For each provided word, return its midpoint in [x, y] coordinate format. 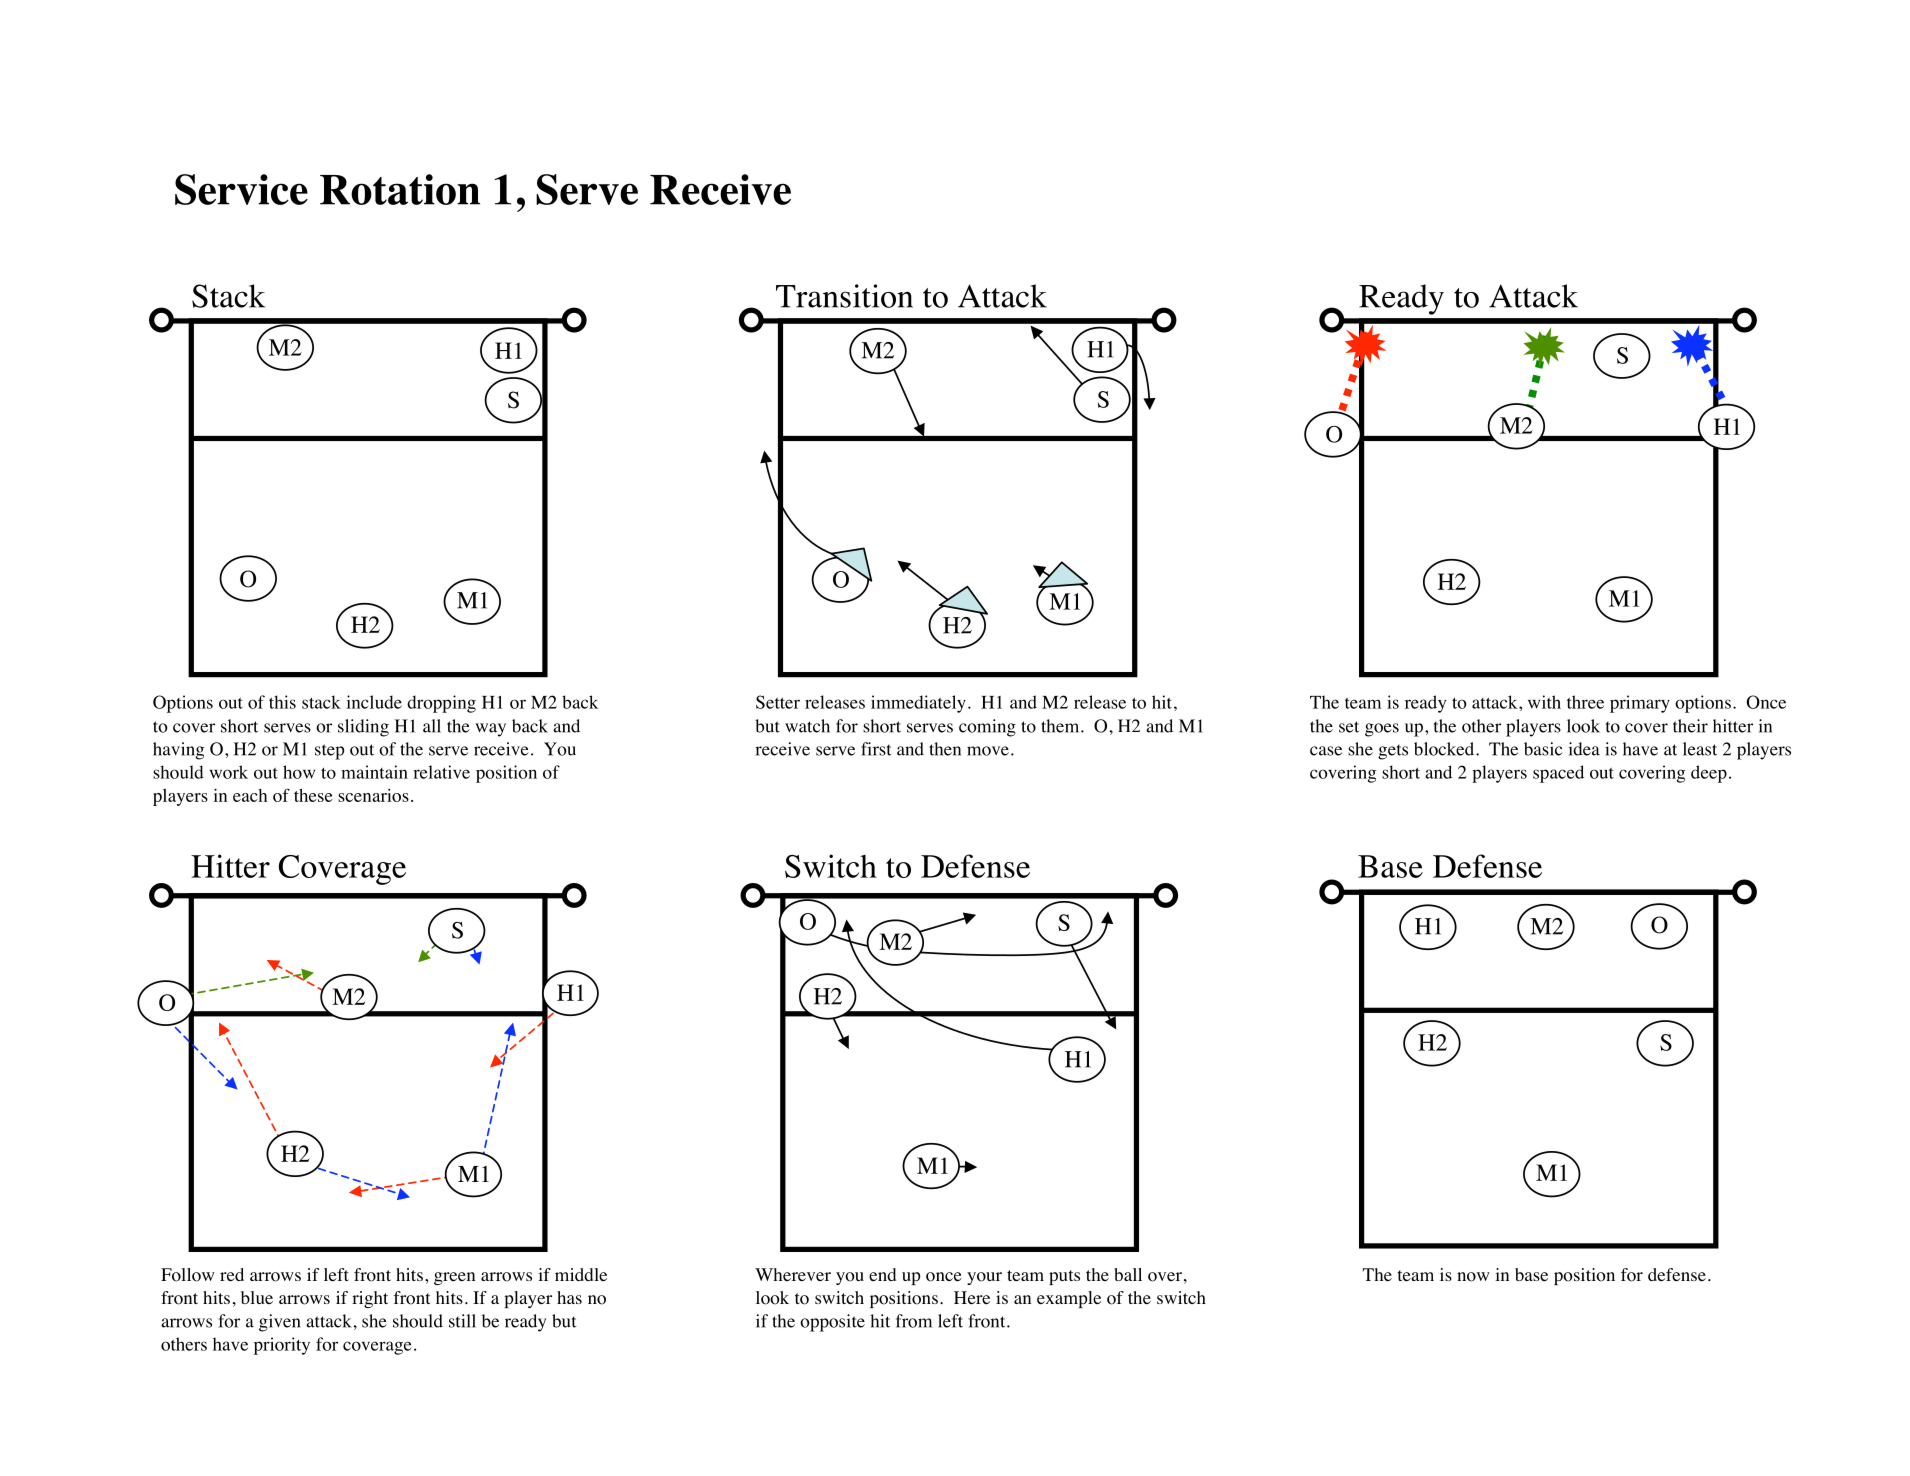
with [1544, 702]
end [882, 1274]
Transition [844, 296]
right [370, 1299]
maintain [374, 772]
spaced [1558, 774]
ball [1128, 1274]
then [945, 749]
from [914, 1321]
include [374, 702]
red [232, 1274]
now [1473, 1277]
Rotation [400, 189]
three [1585, 702]
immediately [918, 704]
